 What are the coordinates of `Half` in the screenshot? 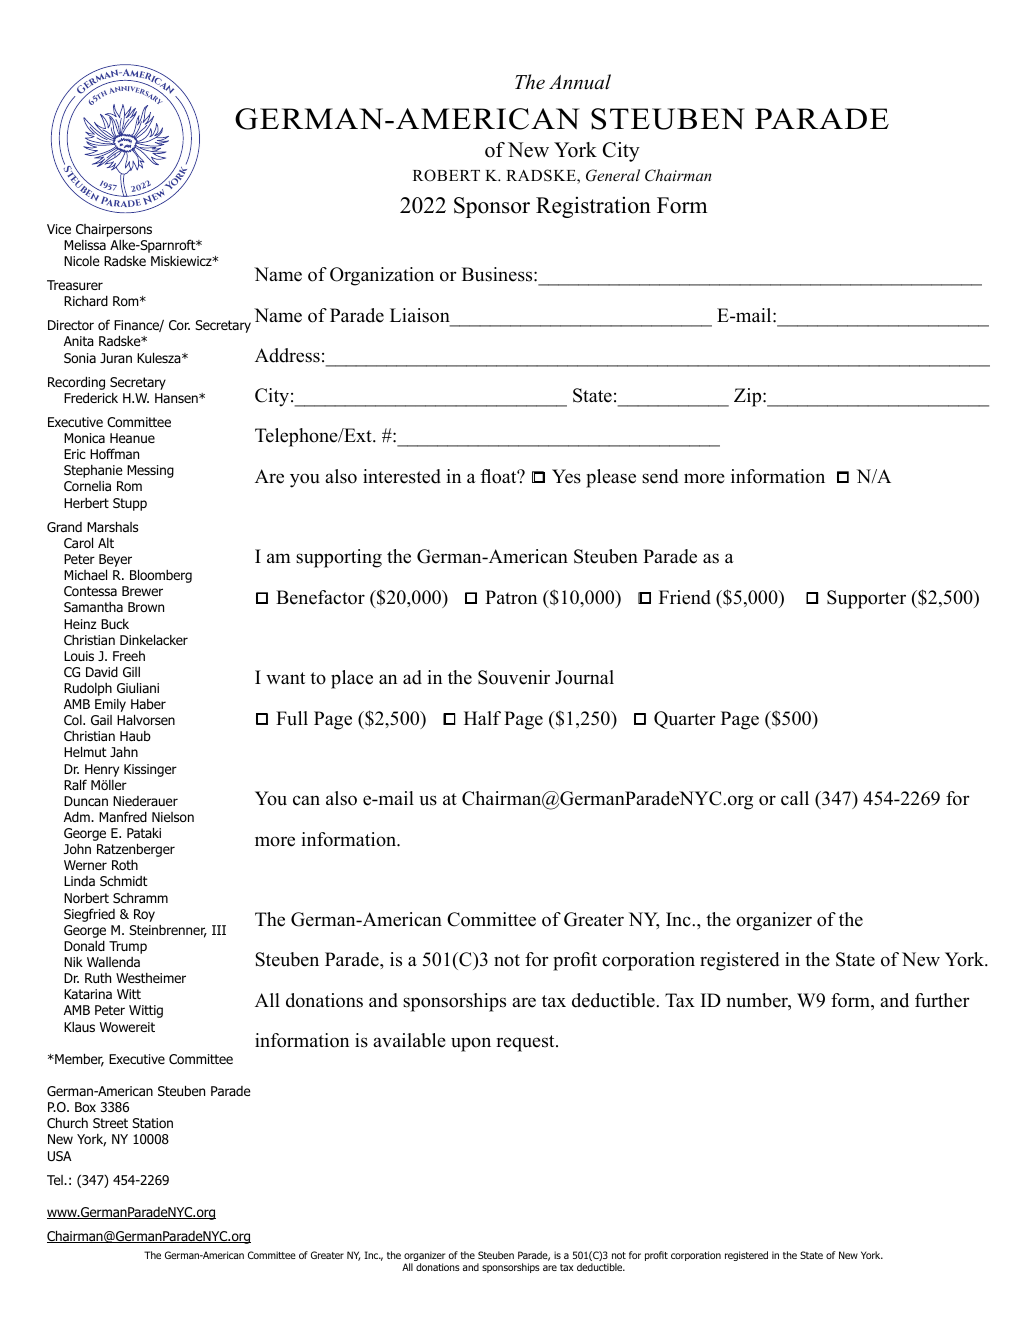 It's located at (482, 718).
